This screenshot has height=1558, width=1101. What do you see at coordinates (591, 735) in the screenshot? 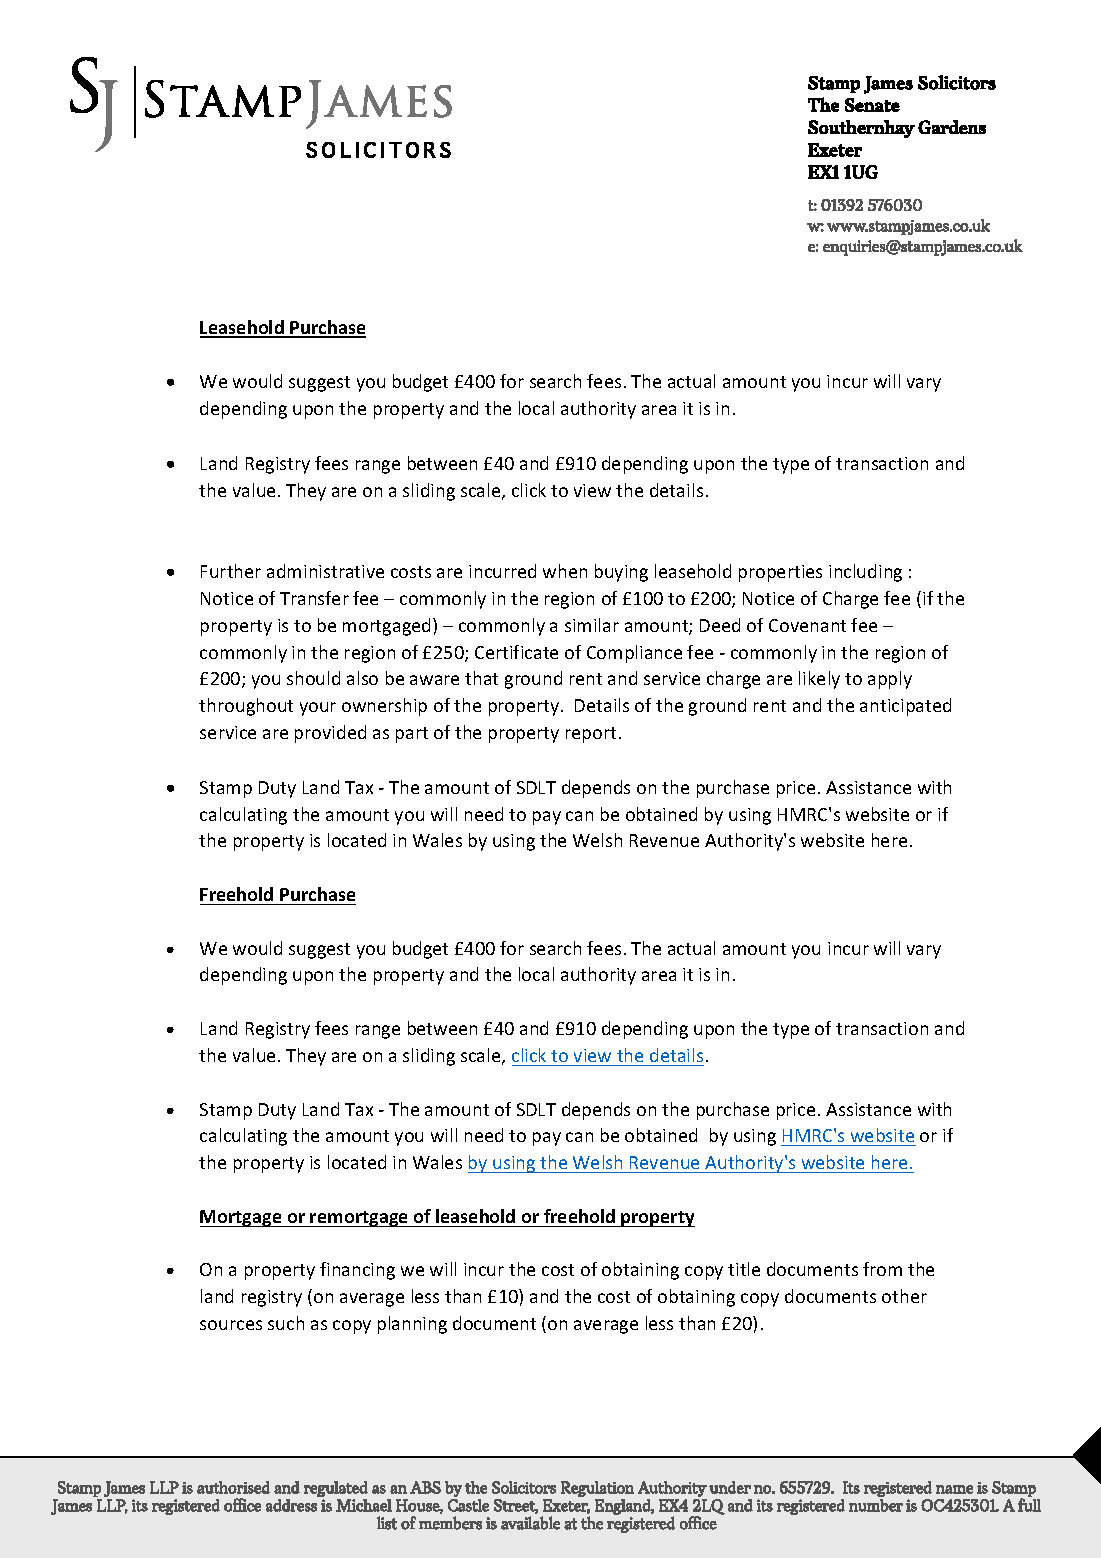
I see `report` at bounding box center [591, 735].
